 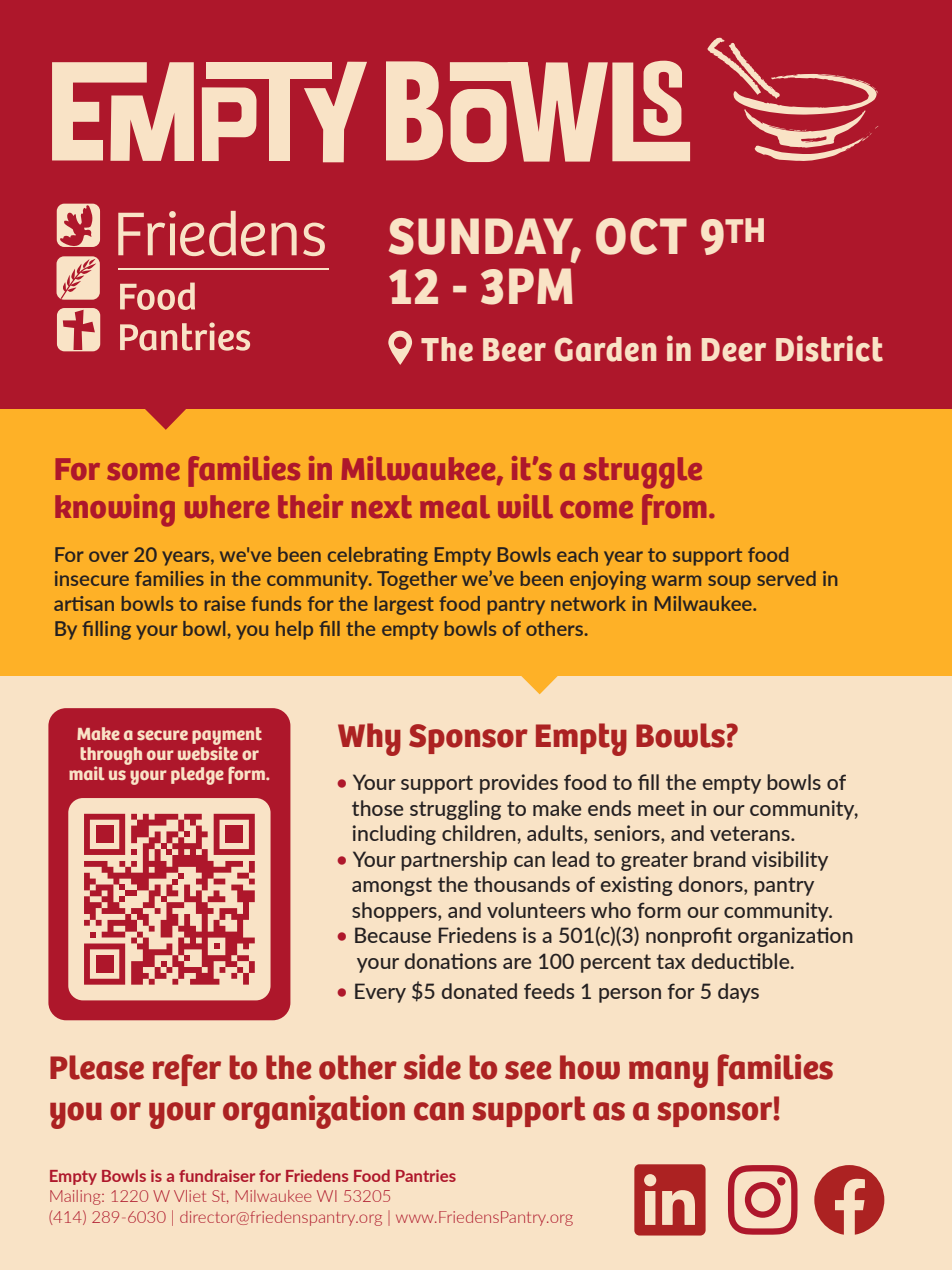 I want to click on refer, so click(x=187, y=1070).
